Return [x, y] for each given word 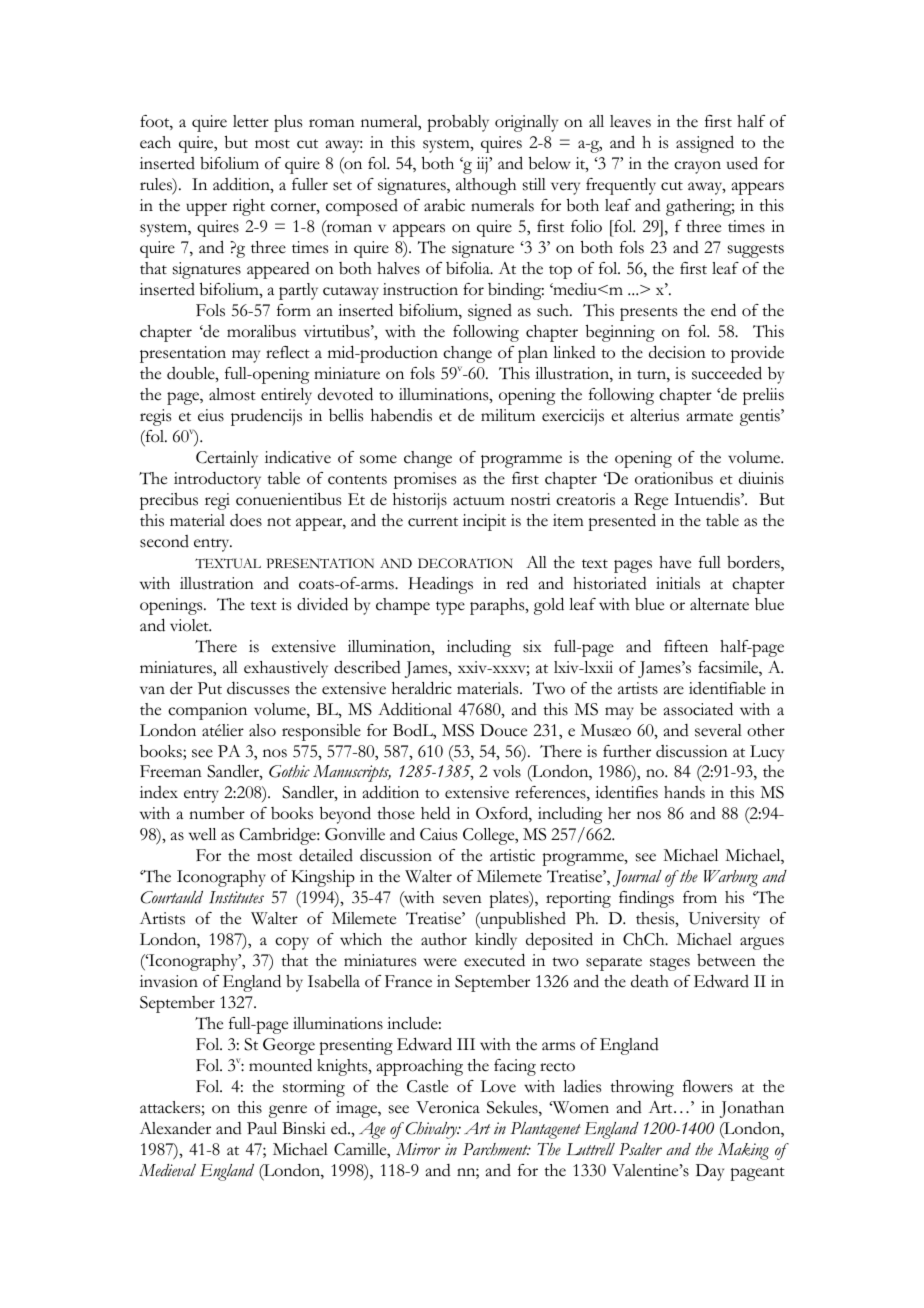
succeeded [727, 373]
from [700, 897]
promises [425, 480]
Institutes [236, 897]
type [450, 608]
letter [251, 121]
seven [462, 899]
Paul [262, 1128]
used [742, 163]
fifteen [686, 646]
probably [458, 123]
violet [190, 625]
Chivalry [432, 1130]
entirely [286, 396]
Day [710, 1172]
